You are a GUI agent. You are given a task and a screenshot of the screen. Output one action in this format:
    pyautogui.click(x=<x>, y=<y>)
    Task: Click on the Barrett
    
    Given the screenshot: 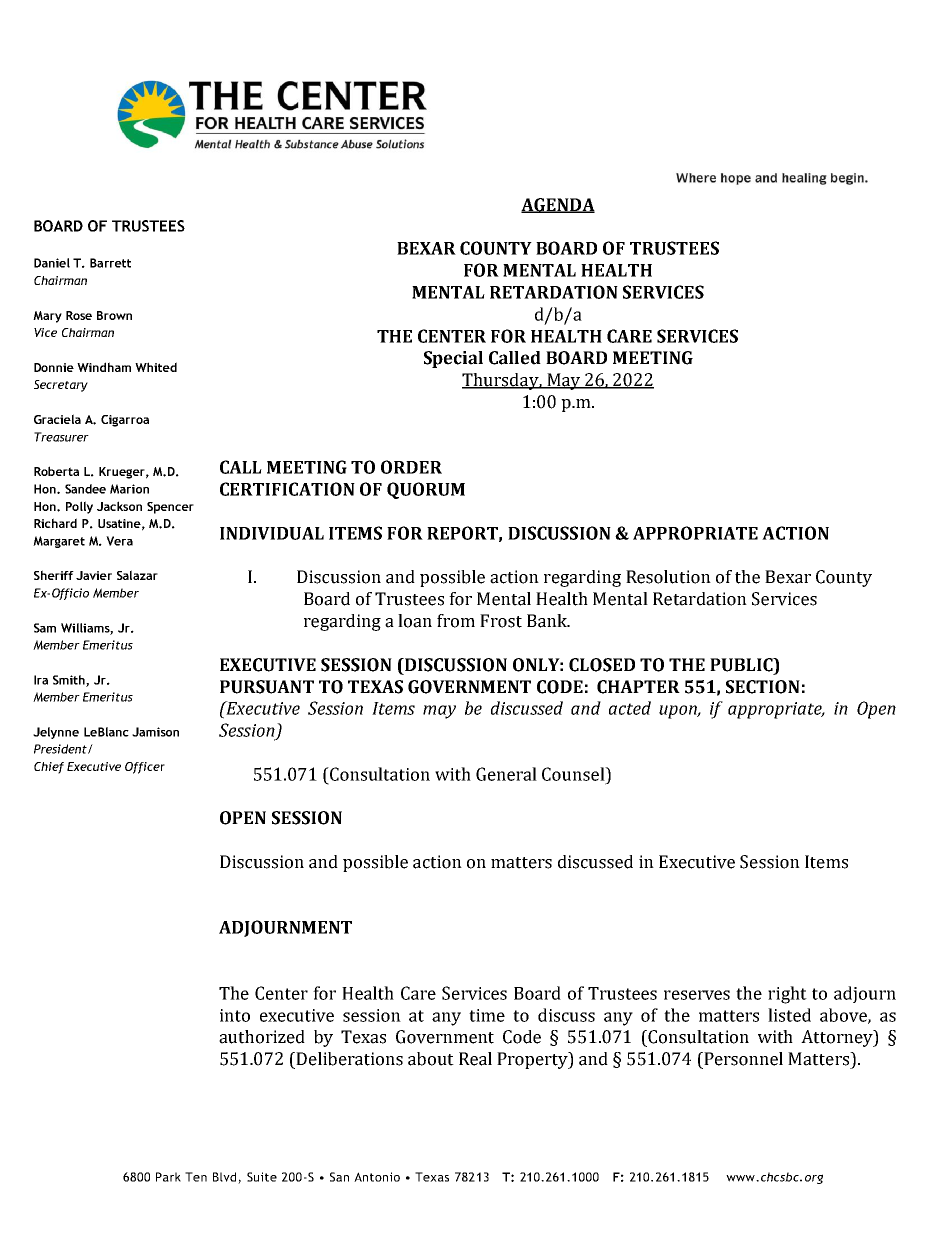 What is the action you would take?
    pyautogui.click(x=110, y=263)
